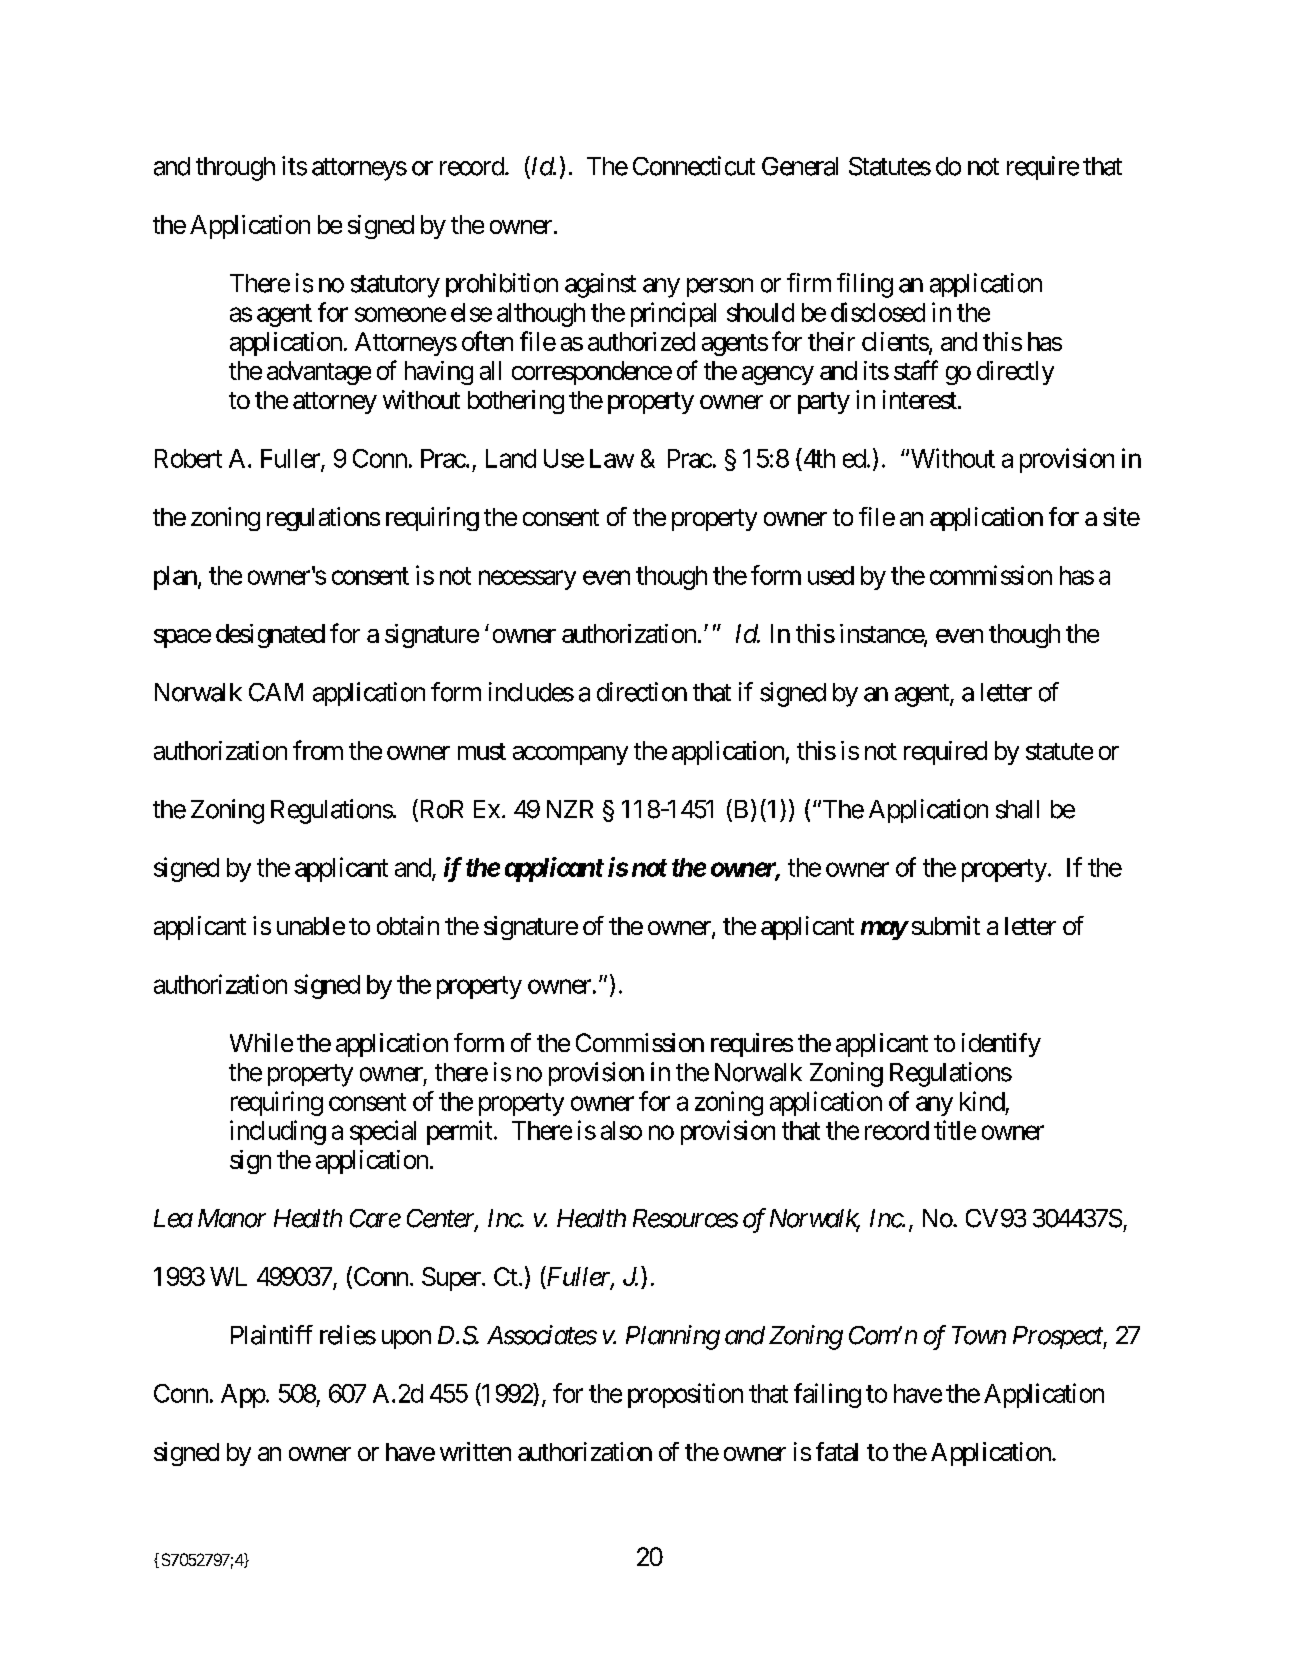 The height and width of the image is (1677, 1296). I want to click on against, so click(600, 285).
